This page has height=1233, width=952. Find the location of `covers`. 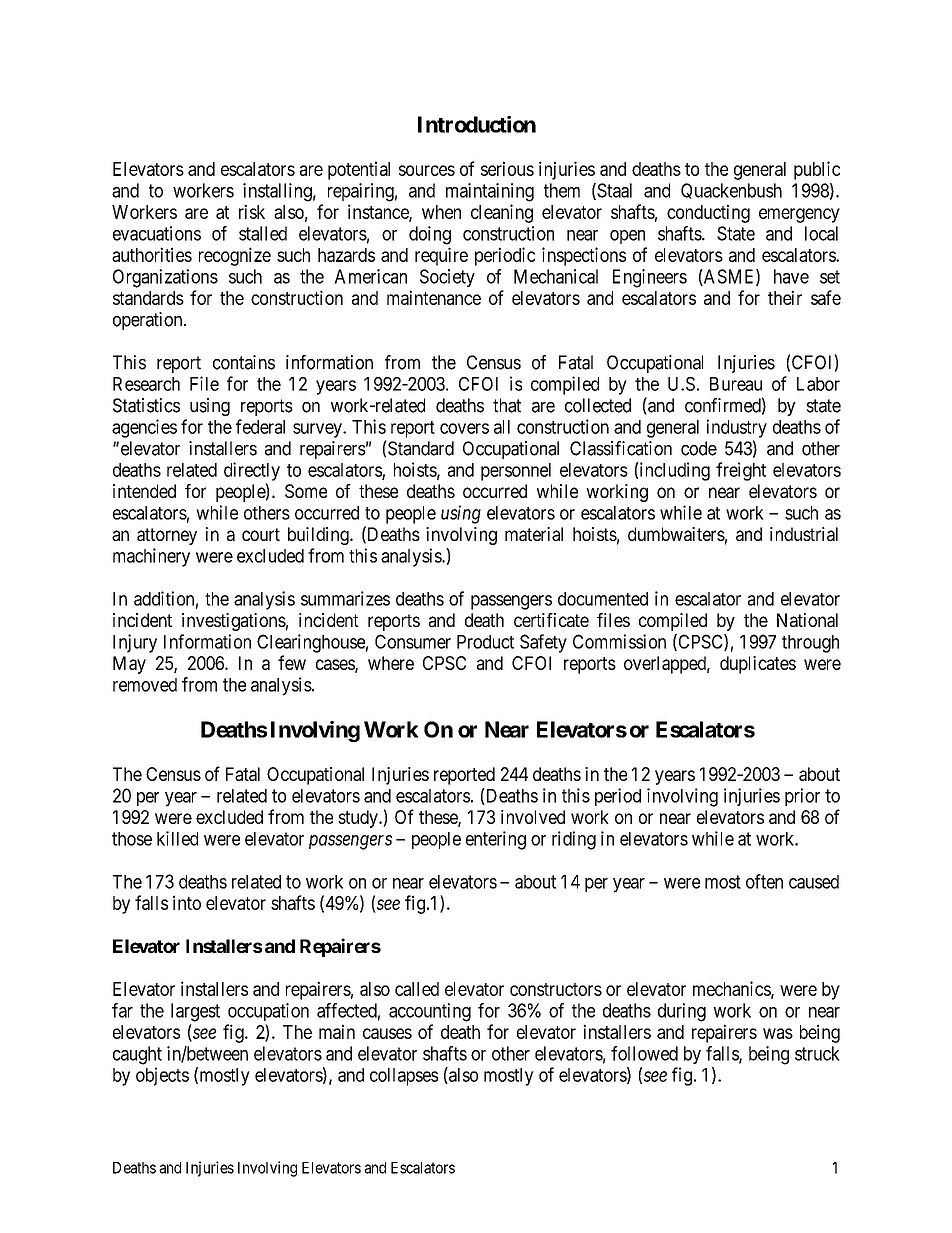

covers is located at coordinates (464, 428).
